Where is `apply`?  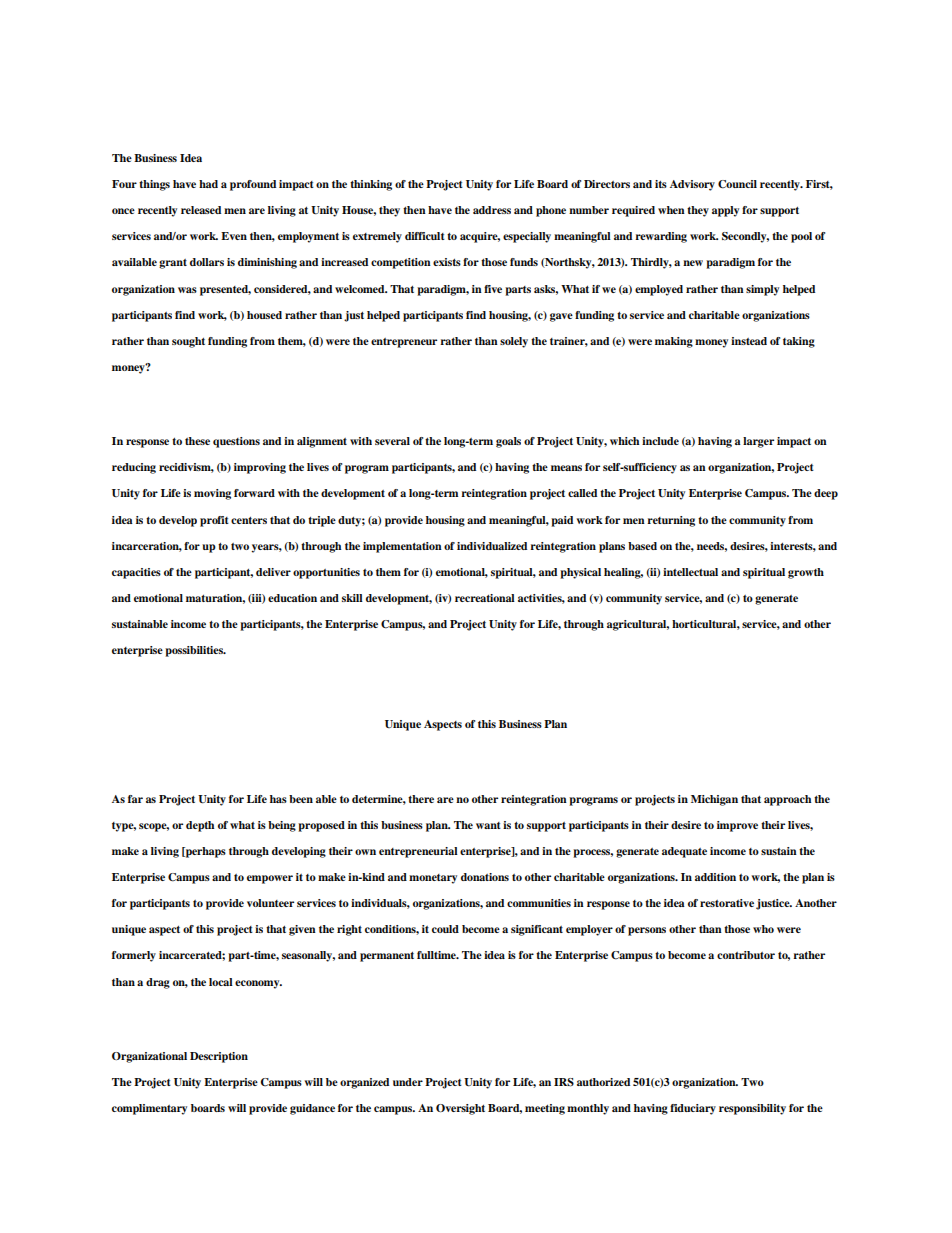
apply is located at coordinates (725, 211).
